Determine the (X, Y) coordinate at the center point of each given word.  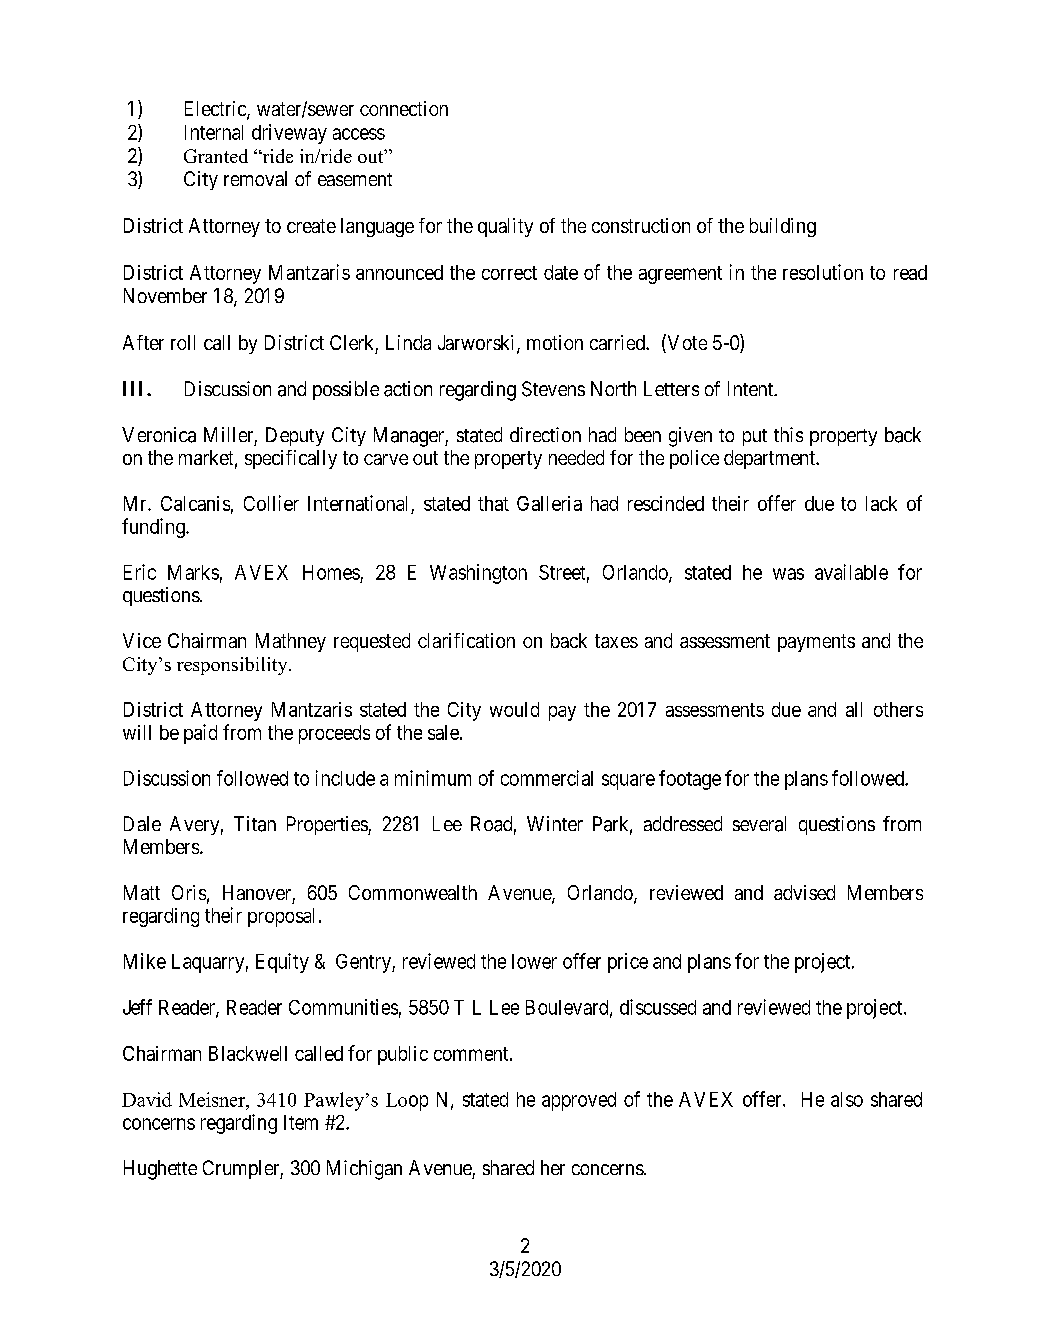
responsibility (233, 666)
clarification (466, 640)
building (783, 227)
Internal (214, 132)
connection (404, 108)
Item (301, 1122)
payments (816, 643)
